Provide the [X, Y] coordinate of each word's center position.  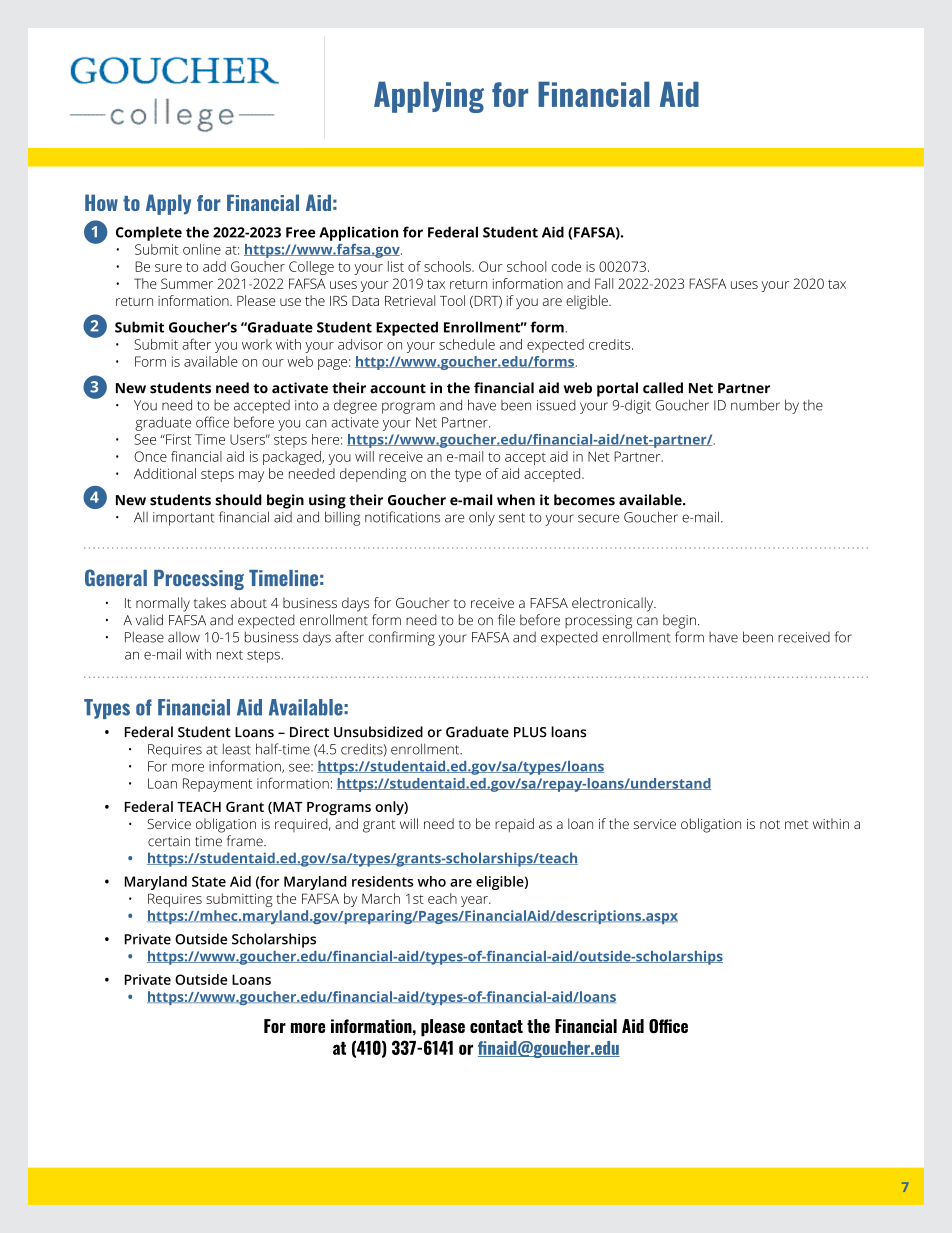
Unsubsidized [378, 732]
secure [598, 518]
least [237, 749]
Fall [604, 283]
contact [496, 1026]
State [209, 881]
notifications [402, 517]
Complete [149, 233]
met [797, 824]
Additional [165, 473]
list [396, 266]
